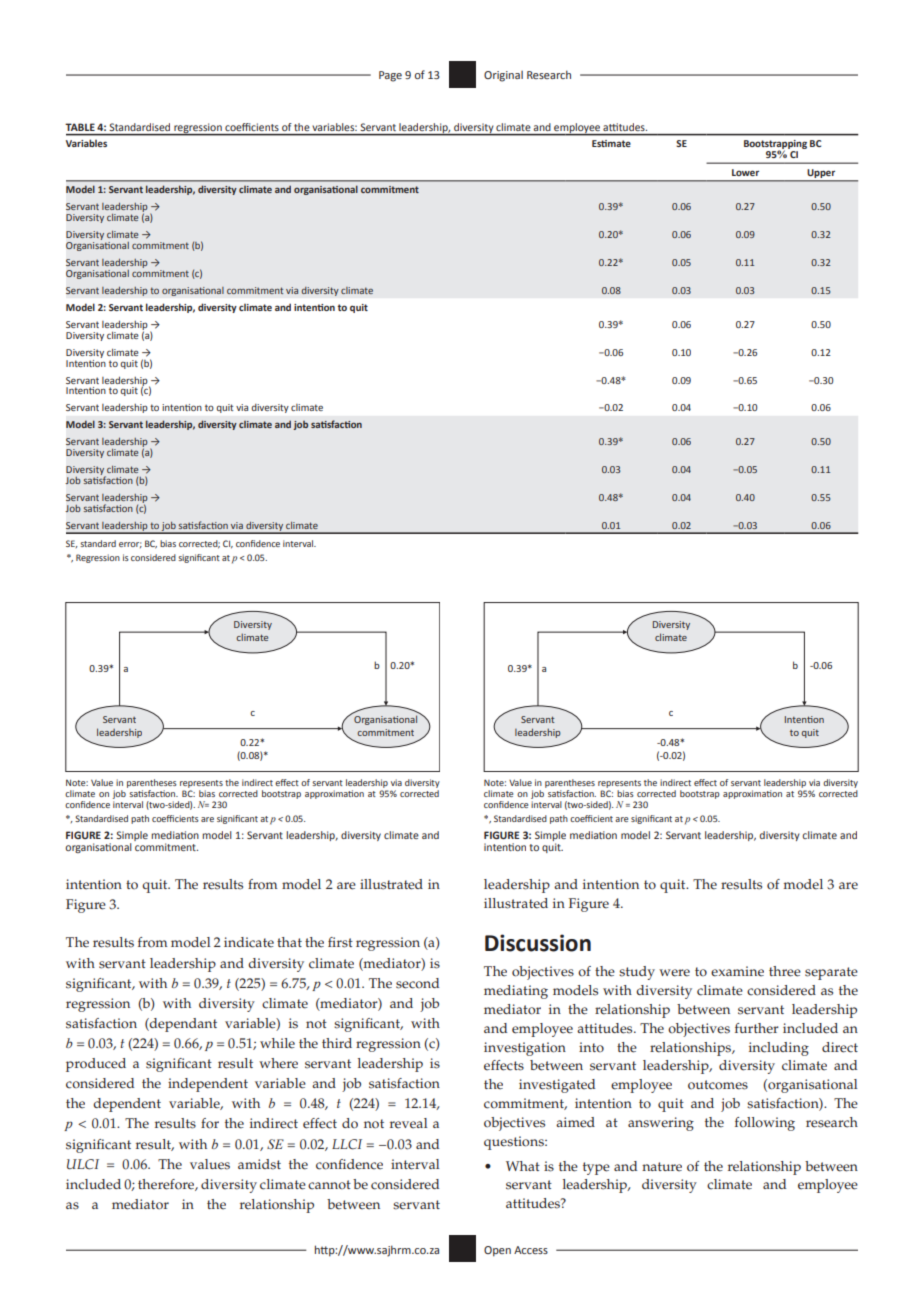 The image size is (924, 1308). What do you see at coordinates (249, 942) in the screenshot?
I see `indicate` at bounding box center [249, 942].
